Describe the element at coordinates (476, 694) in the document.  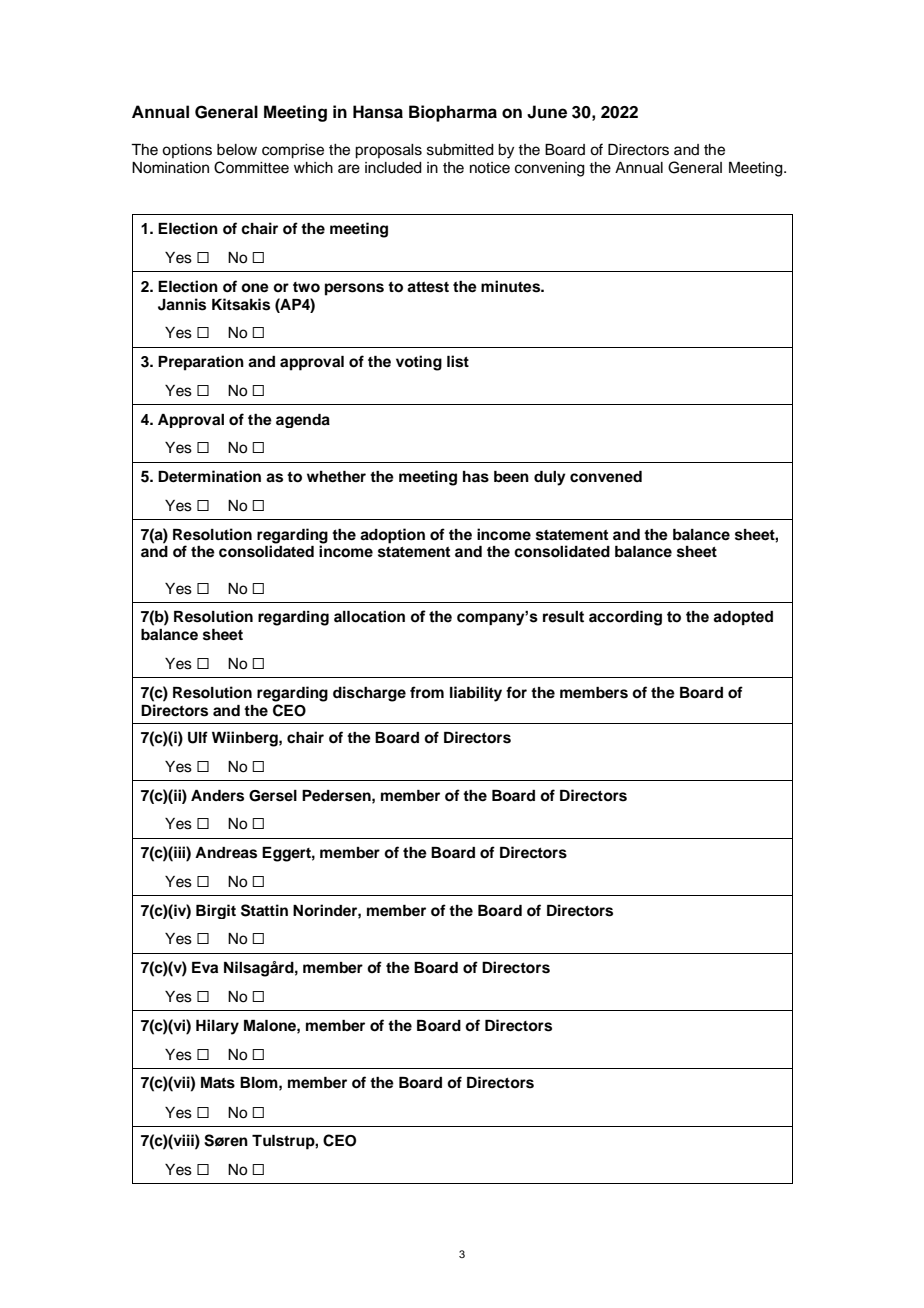
I see `liability` at that location.
